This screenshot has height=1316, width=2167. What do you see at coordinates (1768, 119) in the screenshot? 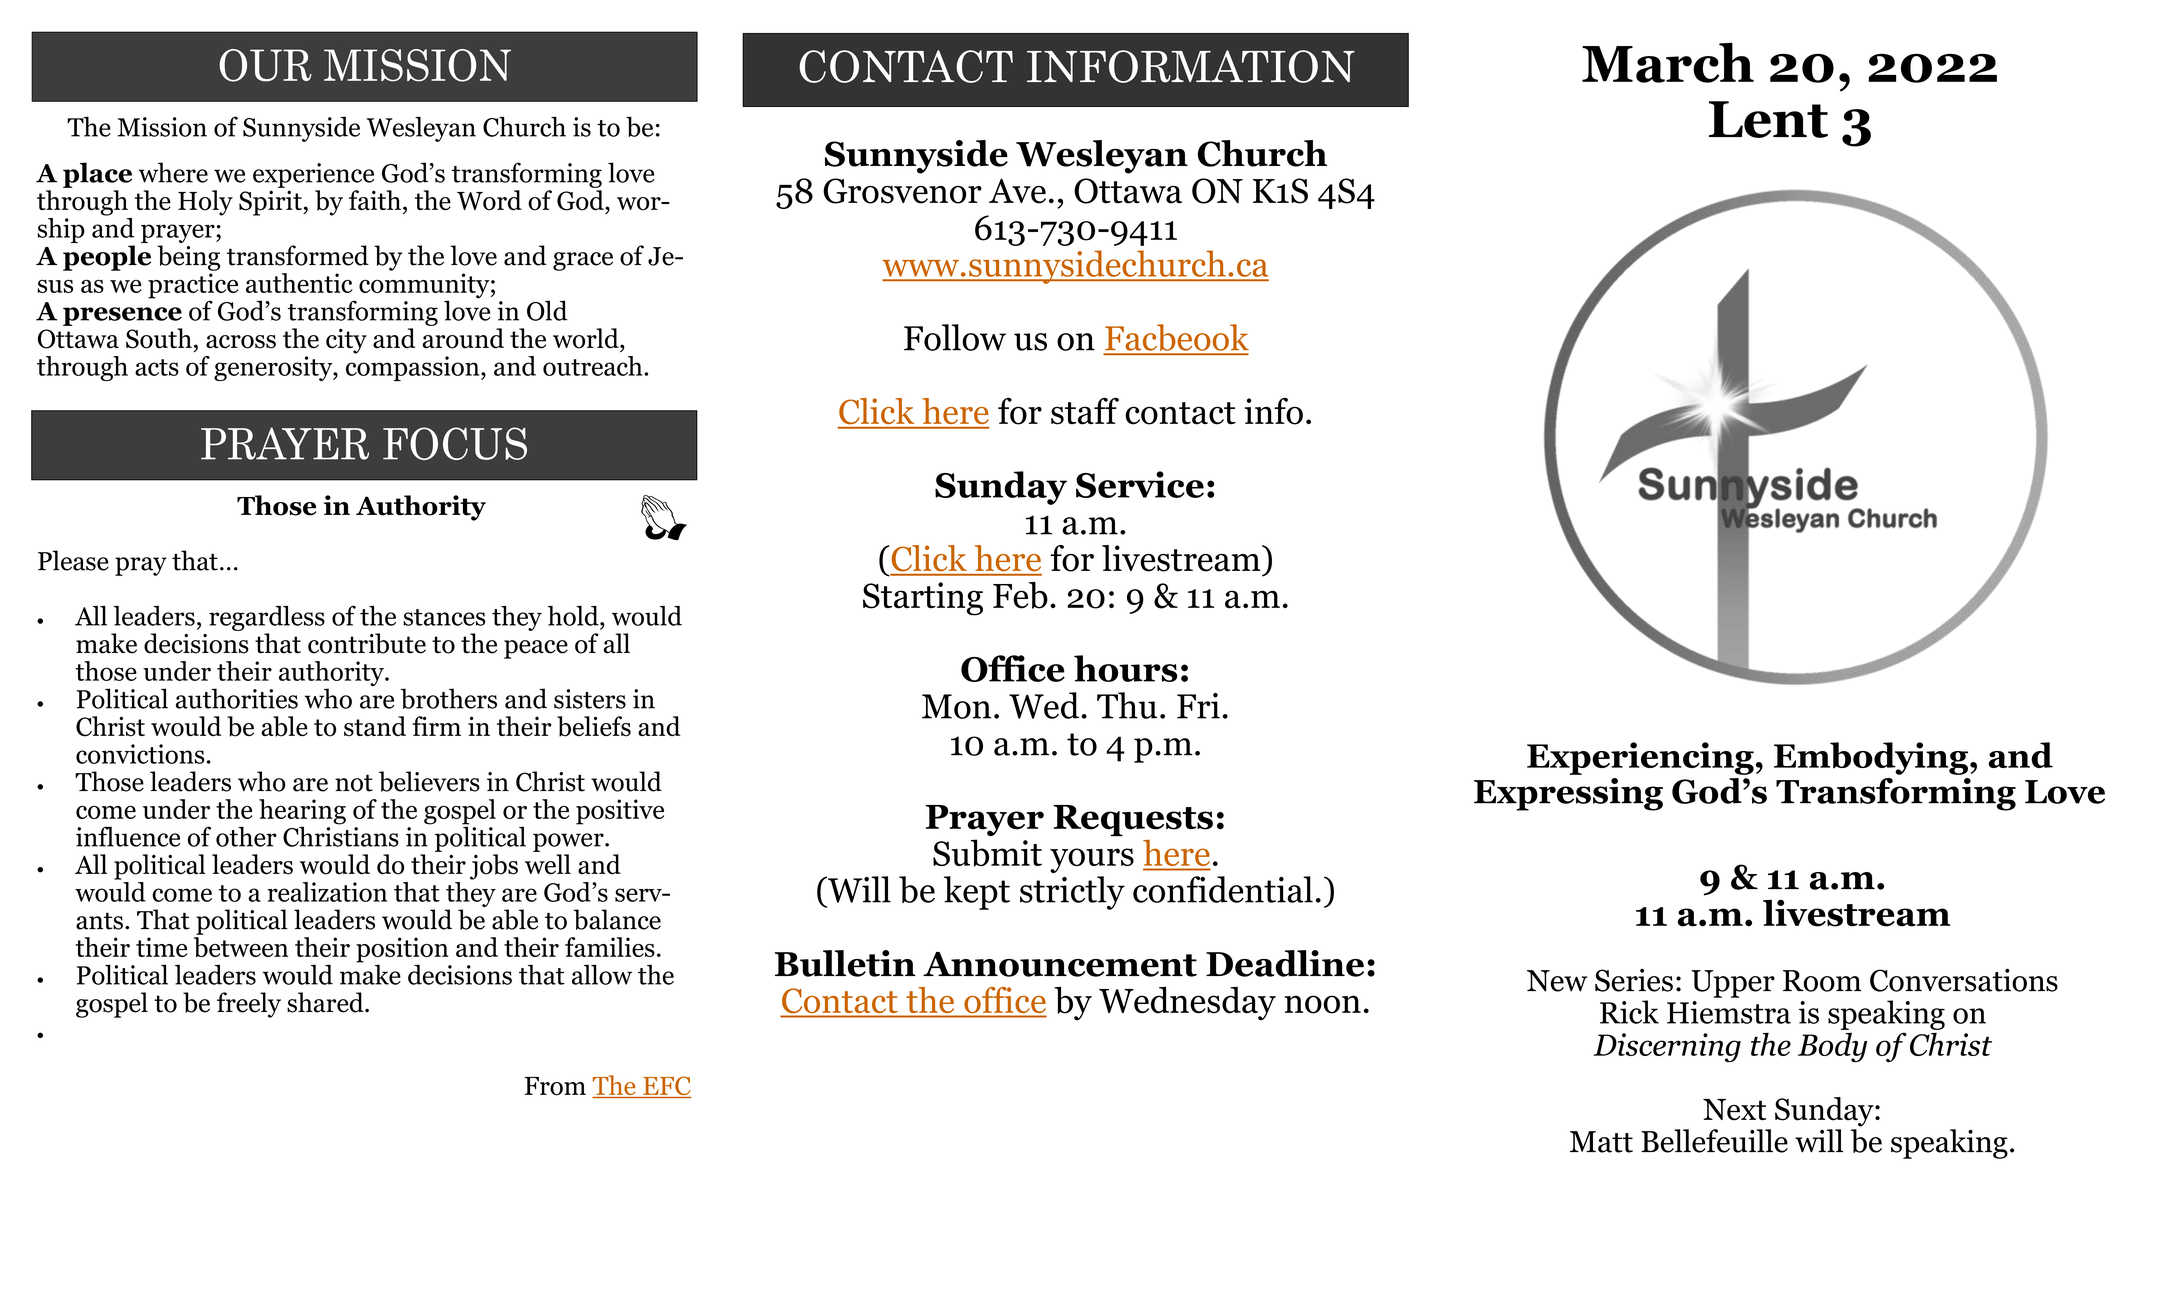
I see `Lent` at bounding box center [1768, 119].
